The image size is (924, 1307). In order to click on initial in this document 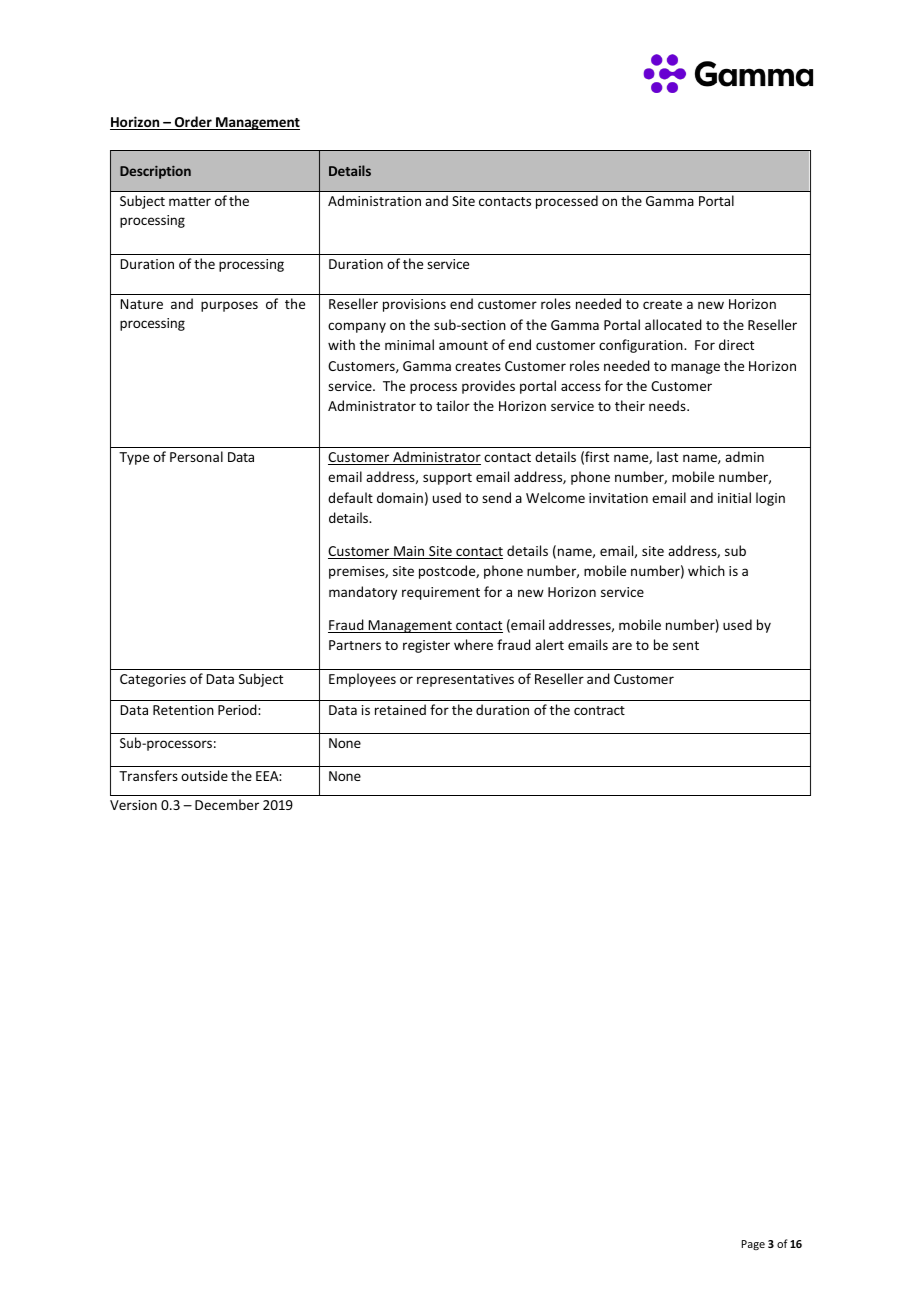, I will do `click(734, 497)`.
